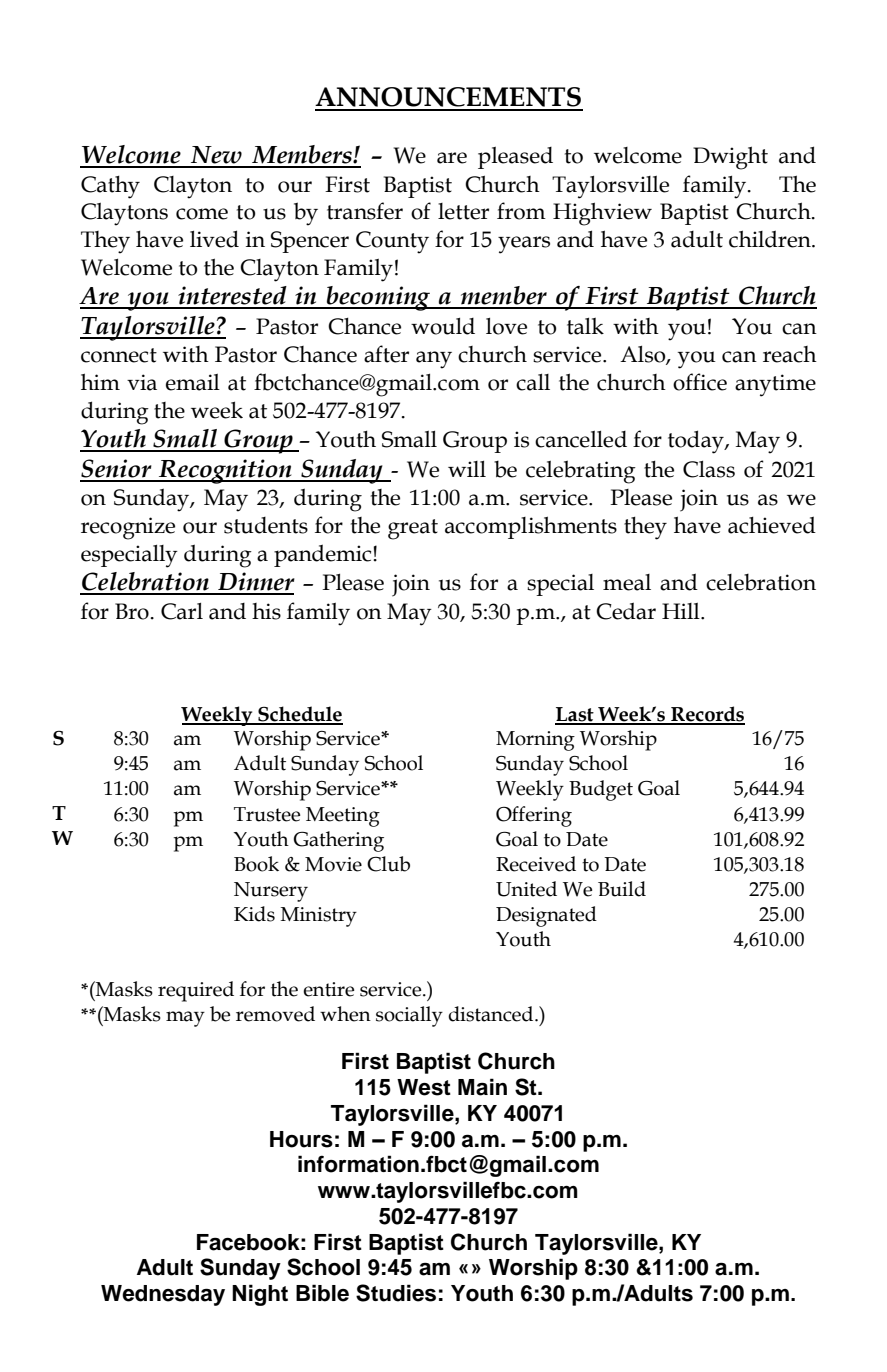 Image resolution: width=887 pixels, height=1372 pixels. I want to click on lived, so click(214, 239).
